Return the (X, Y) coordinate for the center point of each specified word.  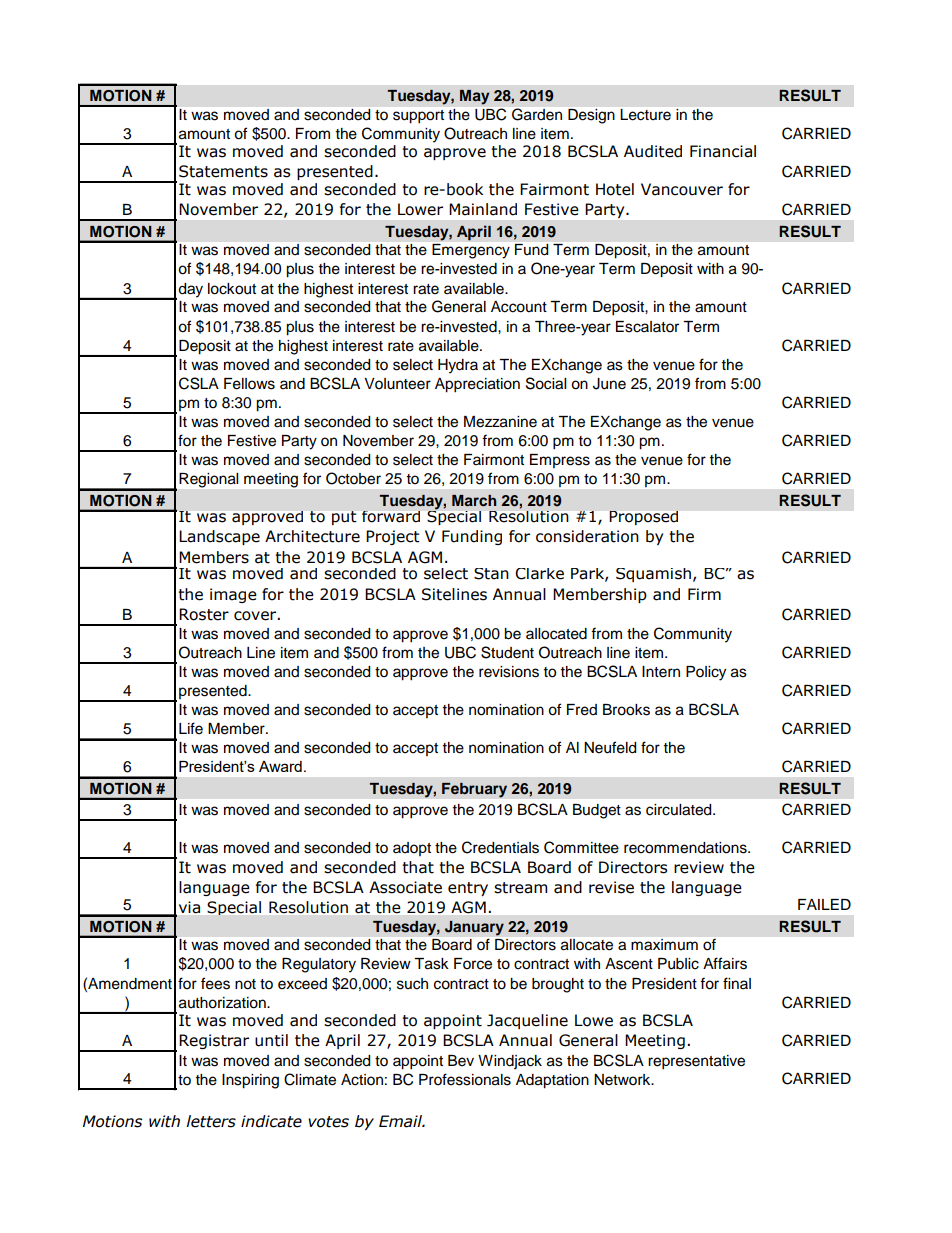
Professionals (465, 1079)
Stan (491, 574)
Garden (537, 114)
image (233, 595)
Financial (723, 151)
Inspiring (250, 1081)
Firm (704, 594)
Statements (223, 171)
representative (696, 1062)
